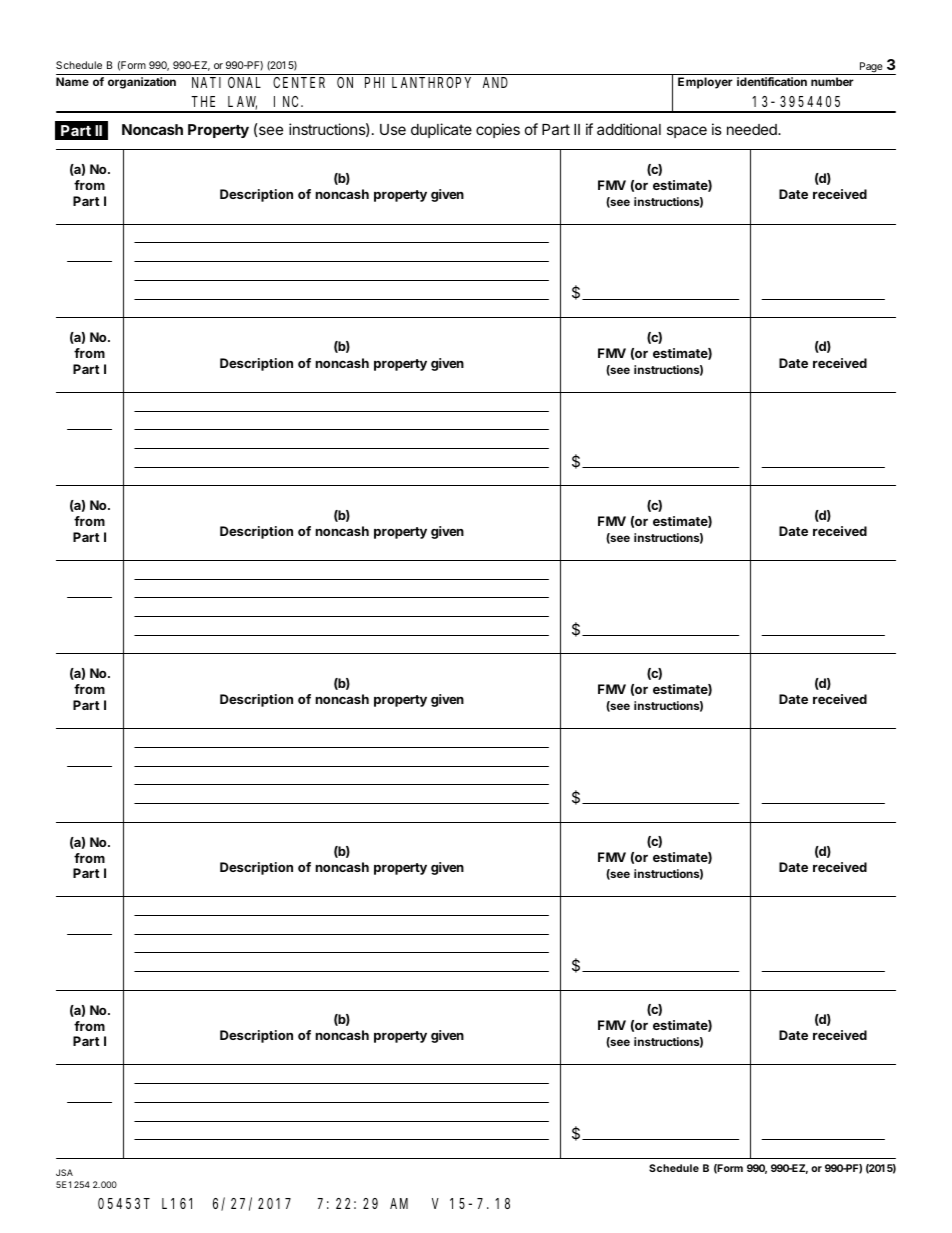 This screenshot has height=1233, width=952. What do you see at coordinates (629, 129) in the screenshot?
I see `additional` at bounding box center [629, 129].
